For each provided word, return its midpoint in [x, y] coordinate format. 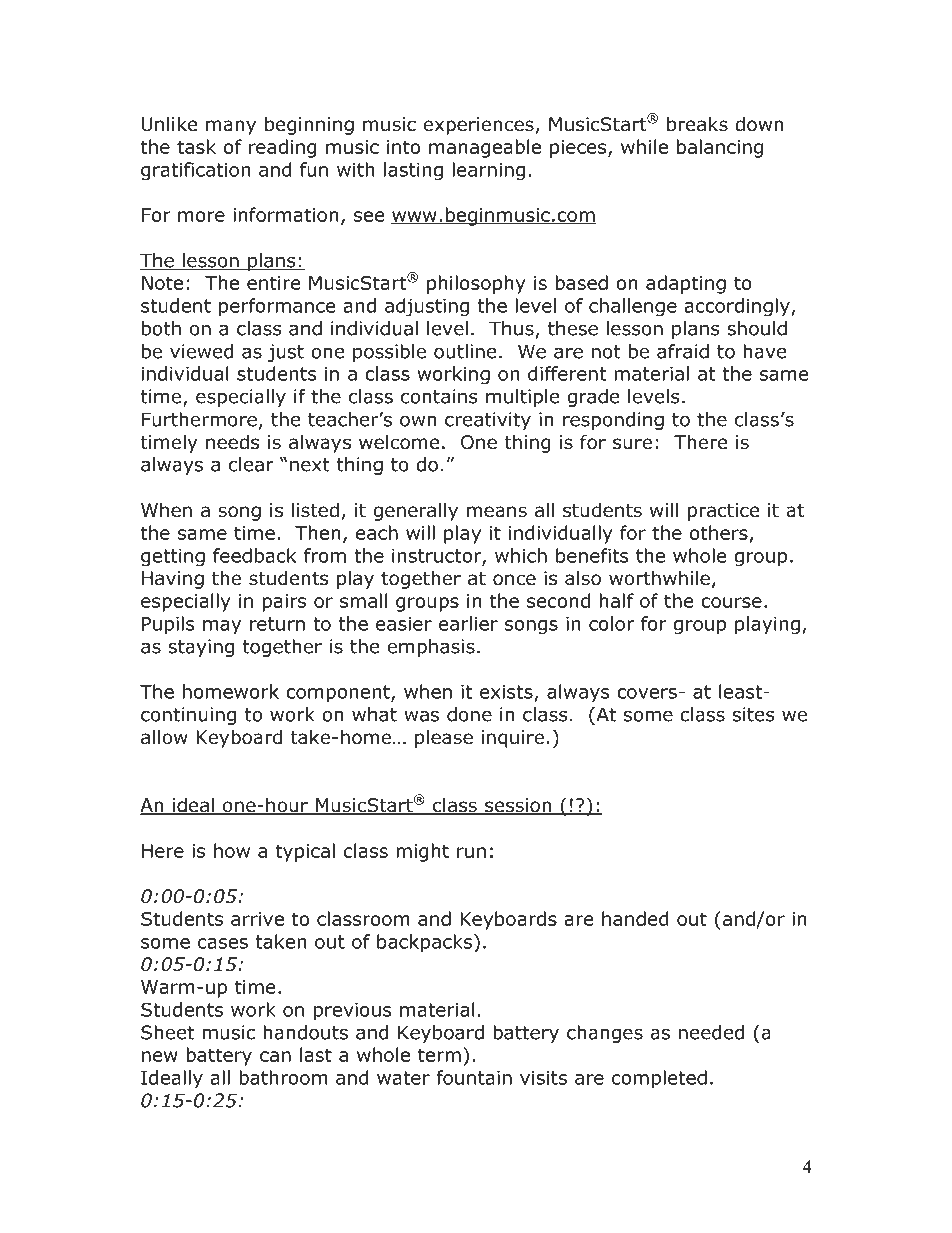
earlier [468, 623]
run [471, 852]
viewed [202, 351]
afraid [683, 351]
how [232, 850]
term [439, 1055]
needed [711, 1032]
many [231, 127]
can [275, 1056]
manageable [485, 148]
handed [635, 918]
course [731, 602]
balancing [720, 148]
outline [465, 351]
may [222, 627]
